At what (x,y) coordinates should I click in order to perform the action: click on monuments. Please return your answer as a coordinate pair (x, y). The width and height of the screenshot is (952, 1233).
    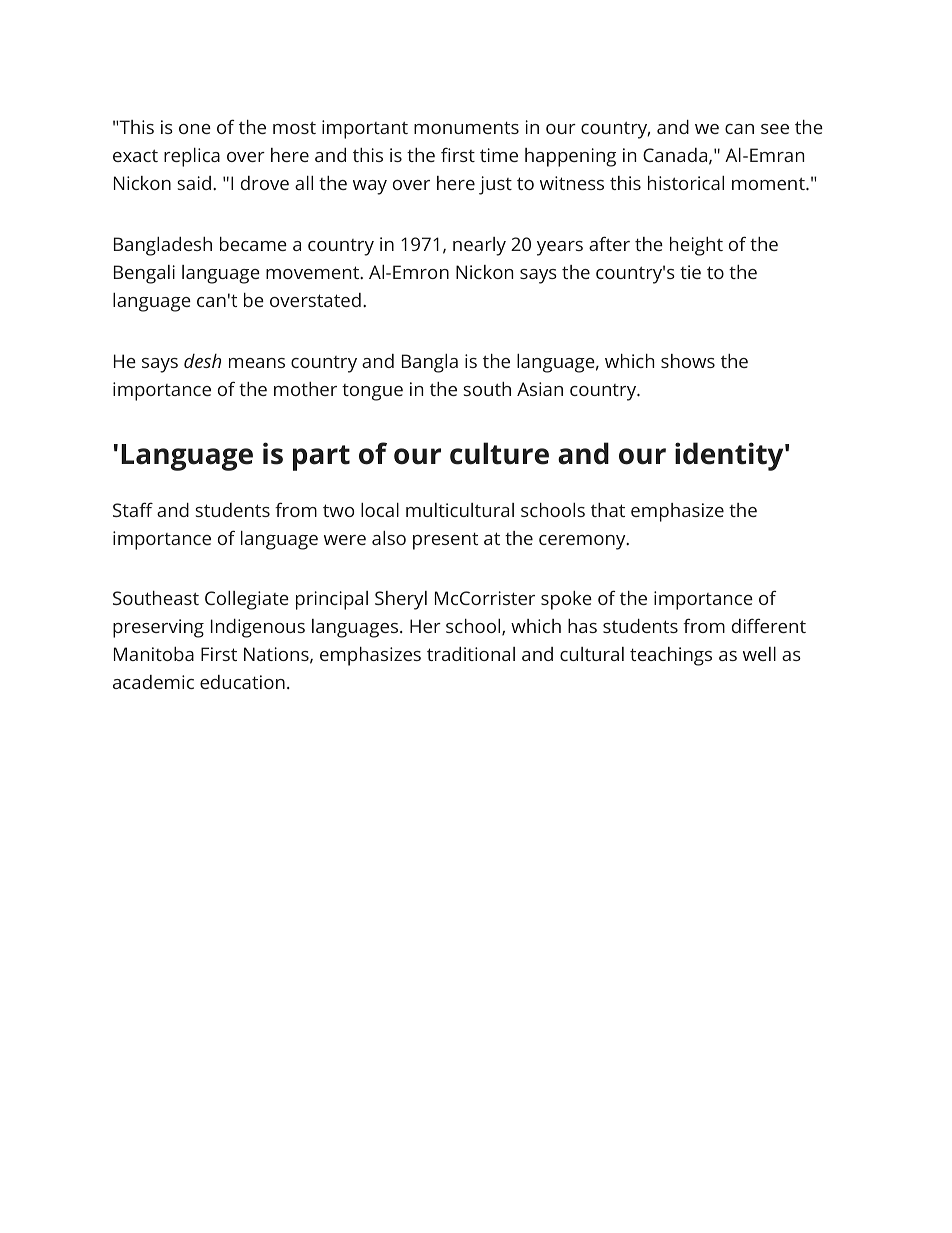
    Looking at the image, I should click on (466, 127).
